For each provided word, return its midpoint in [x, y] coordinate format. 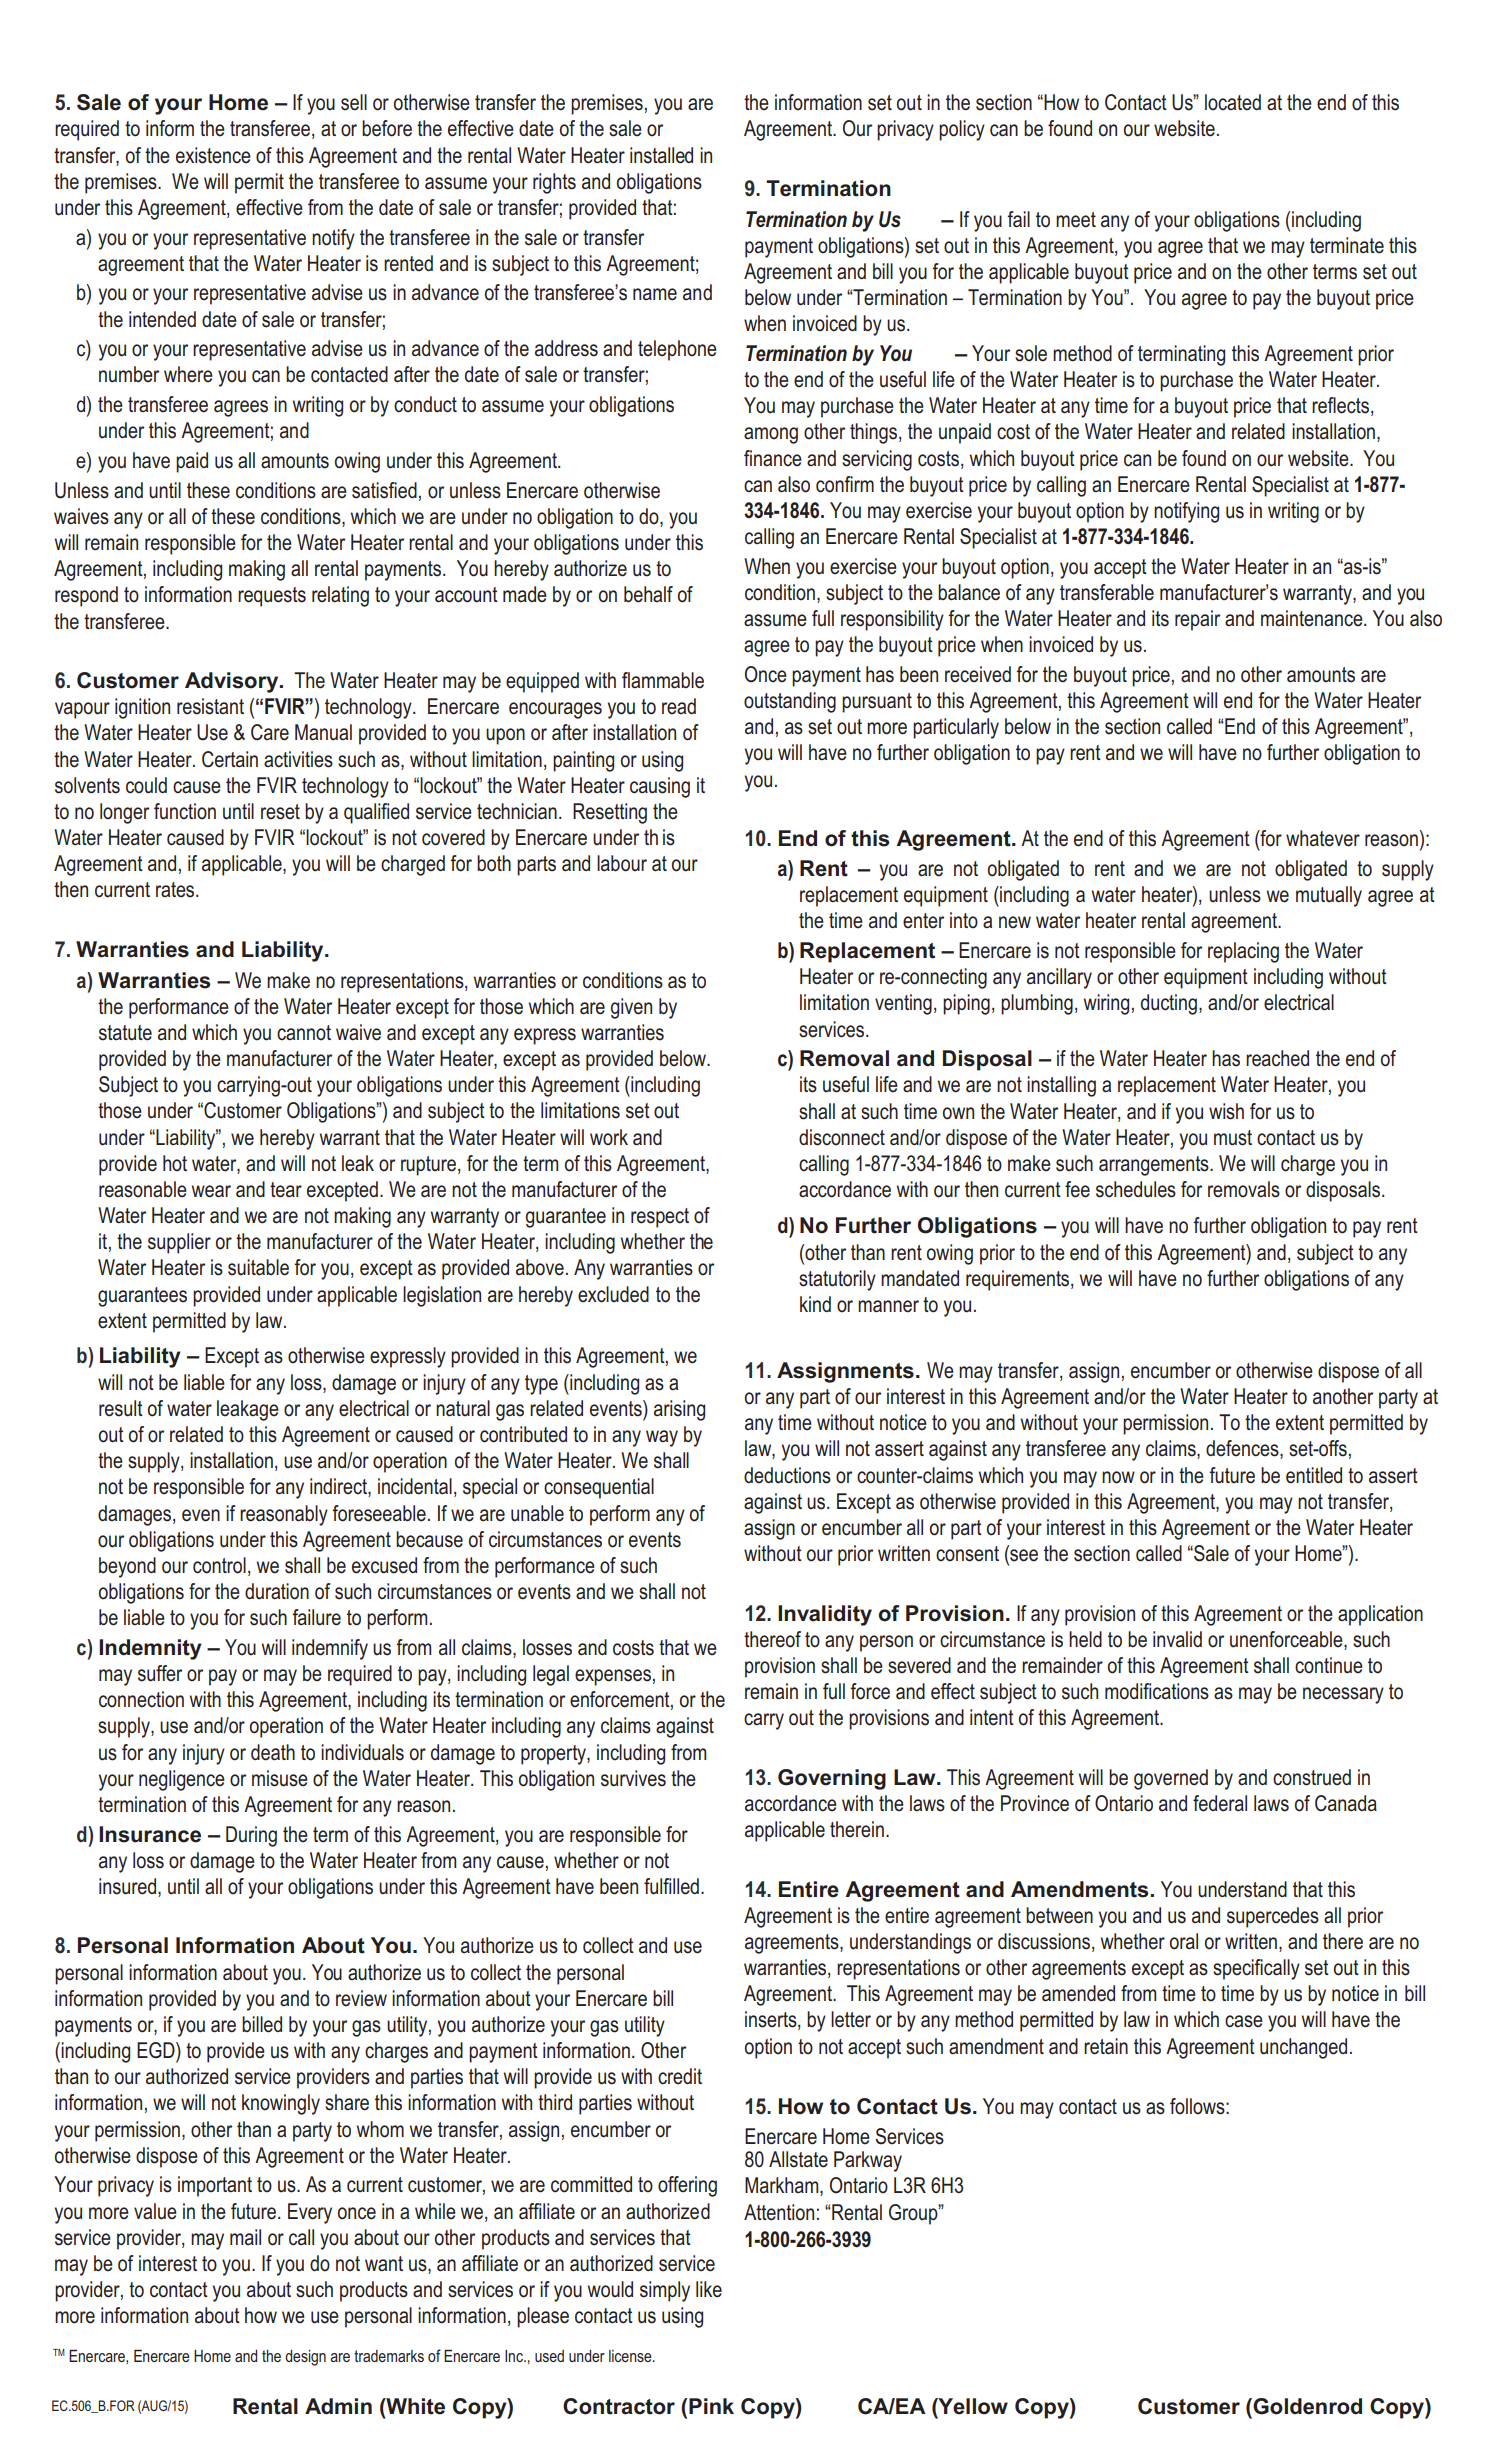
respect [660, 1218]
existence [213, 155]
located [1233, 102]
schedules [1136, 1189]
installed [661, 155]
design [305, 2358]
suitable [258, 1267]
